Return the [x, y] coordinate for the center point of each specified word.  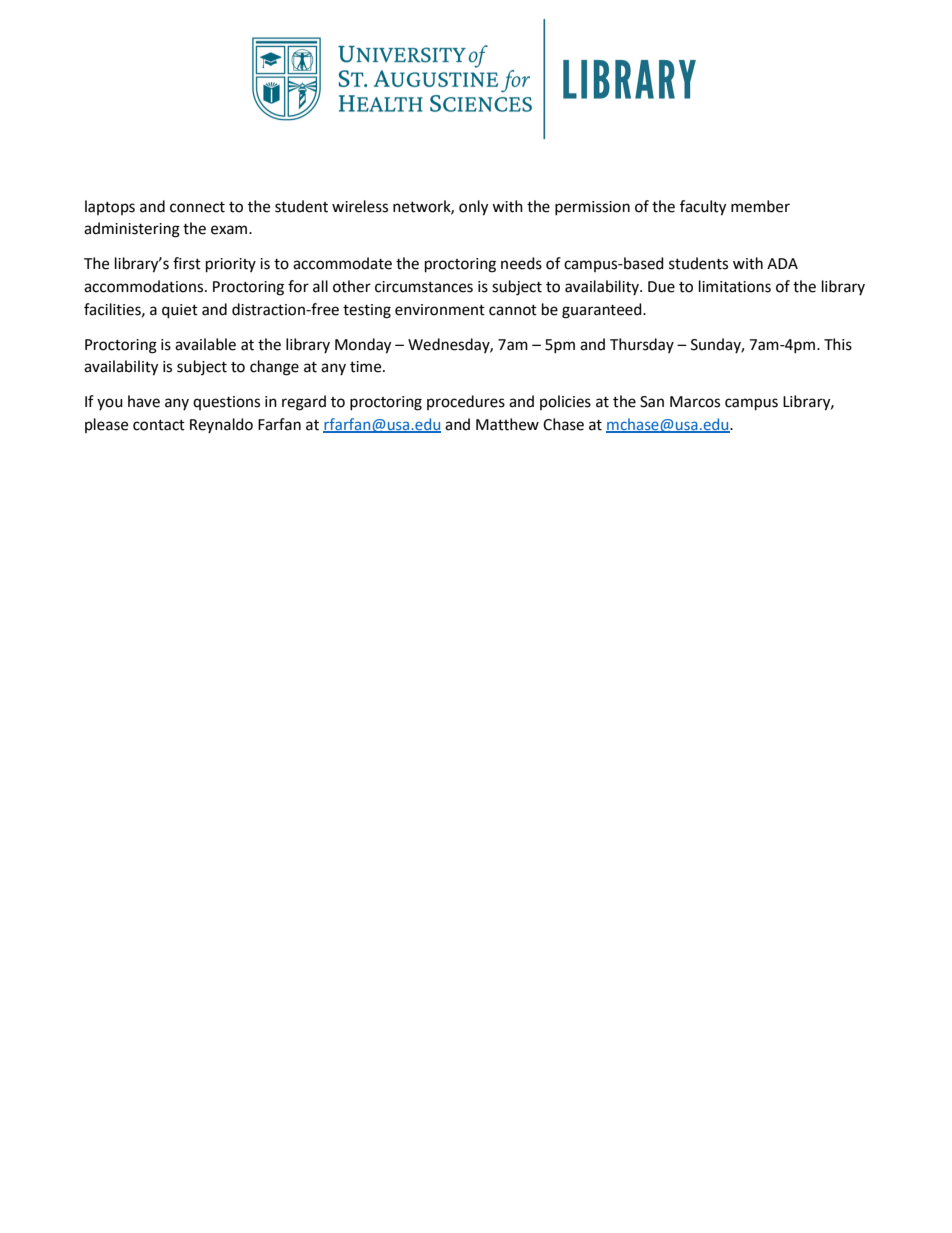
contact [159, 425]
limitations [735, 286]
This [838, 344]
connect [197, 207]
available [205, 344]
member [760, 206]
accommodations [145, 286]
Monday [363, 346]
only [473, 208]
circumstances [424, 287]
